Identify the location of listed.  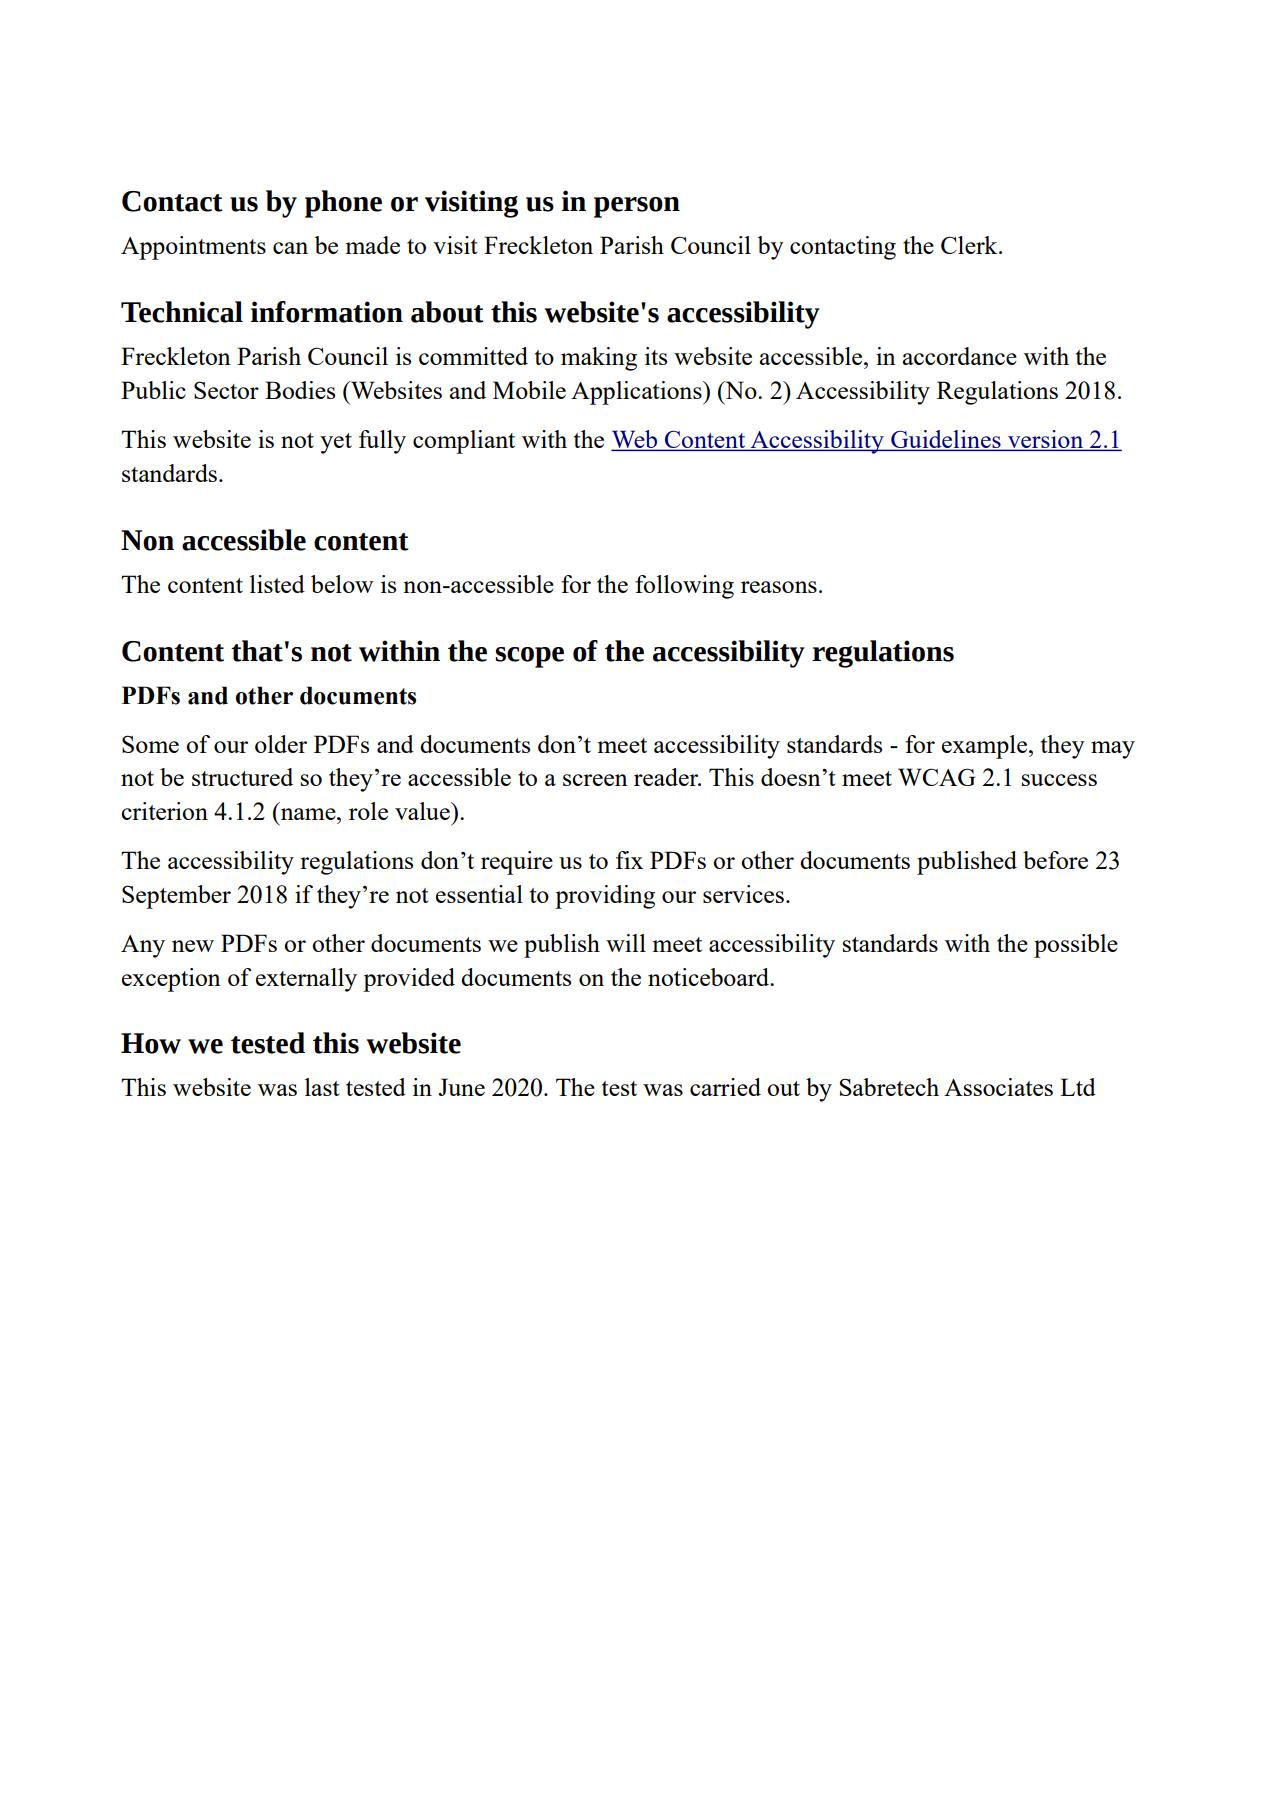
(277, 584).
